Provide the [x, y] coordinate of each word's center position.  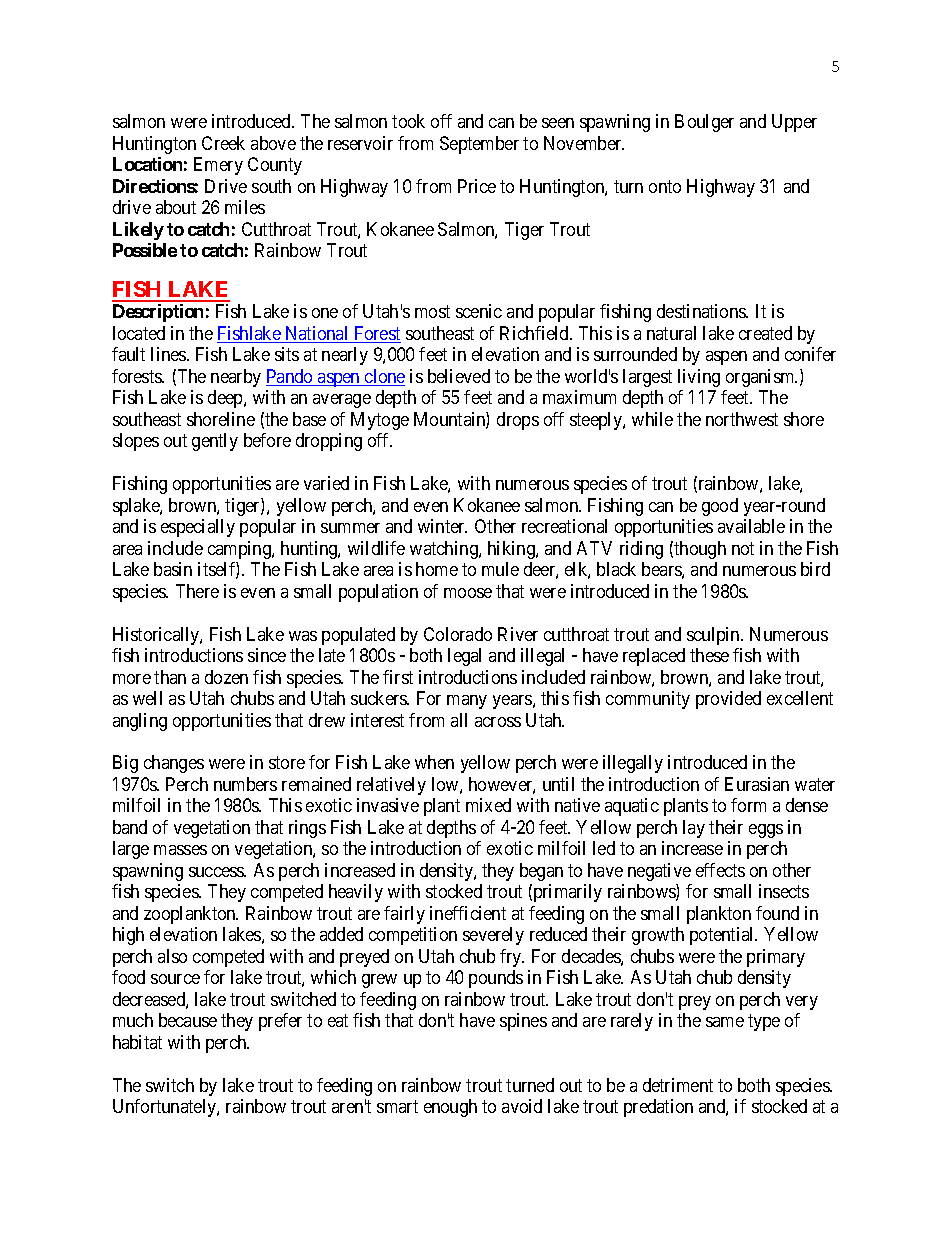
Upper [794, 123]
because [188, 1020]
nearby [236, 378]
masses [180, 850]
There [197, 591]
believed [459, 376]
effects [720, 870]
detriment [678, 1085]
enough [450, 1108]
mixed [488, 805]
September [479, 145]
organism [761, 378]
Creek [223, 143]
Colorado [458, 634]
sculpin [714, 636]
